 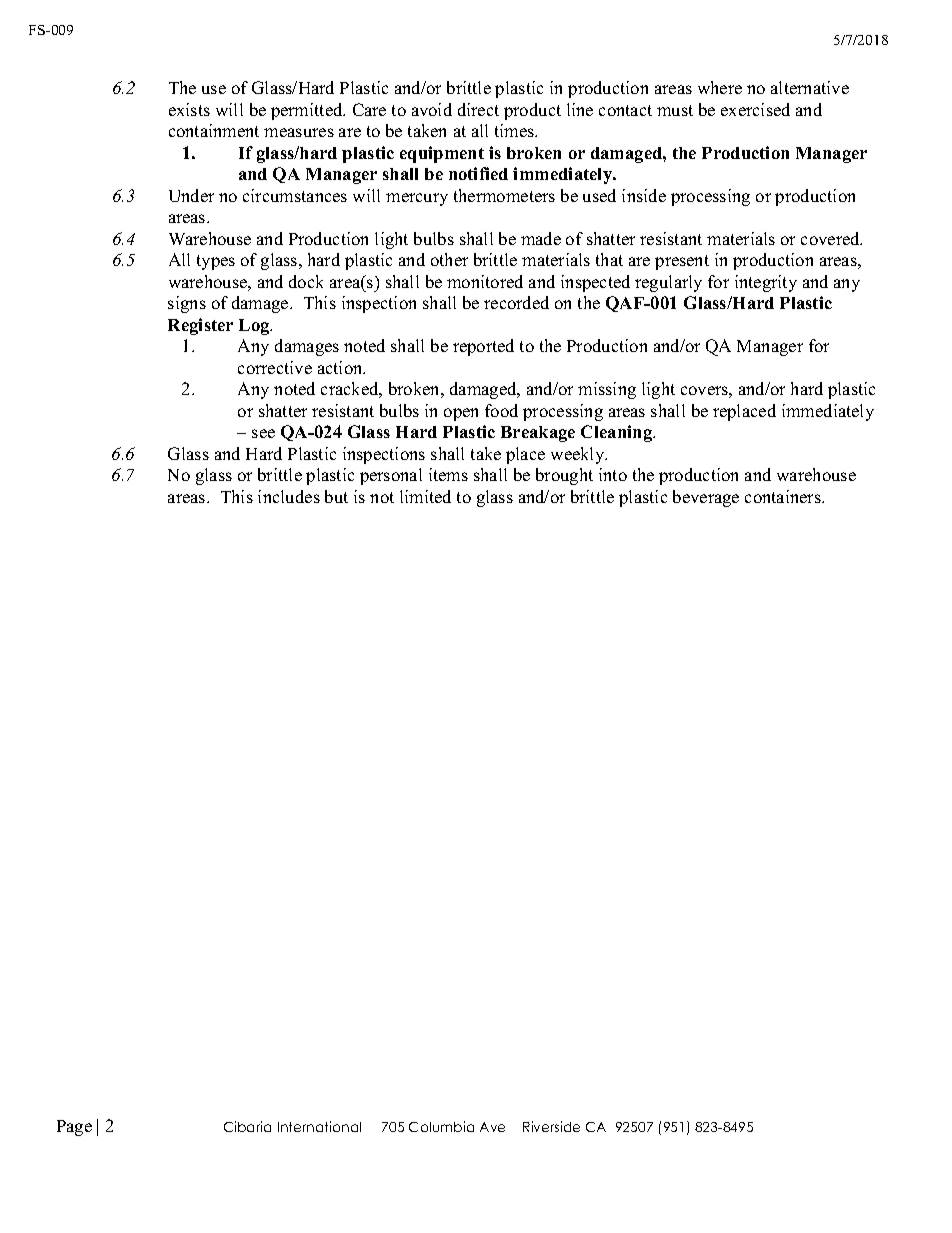 I want to click on containers, so click(x=784, y=496).
